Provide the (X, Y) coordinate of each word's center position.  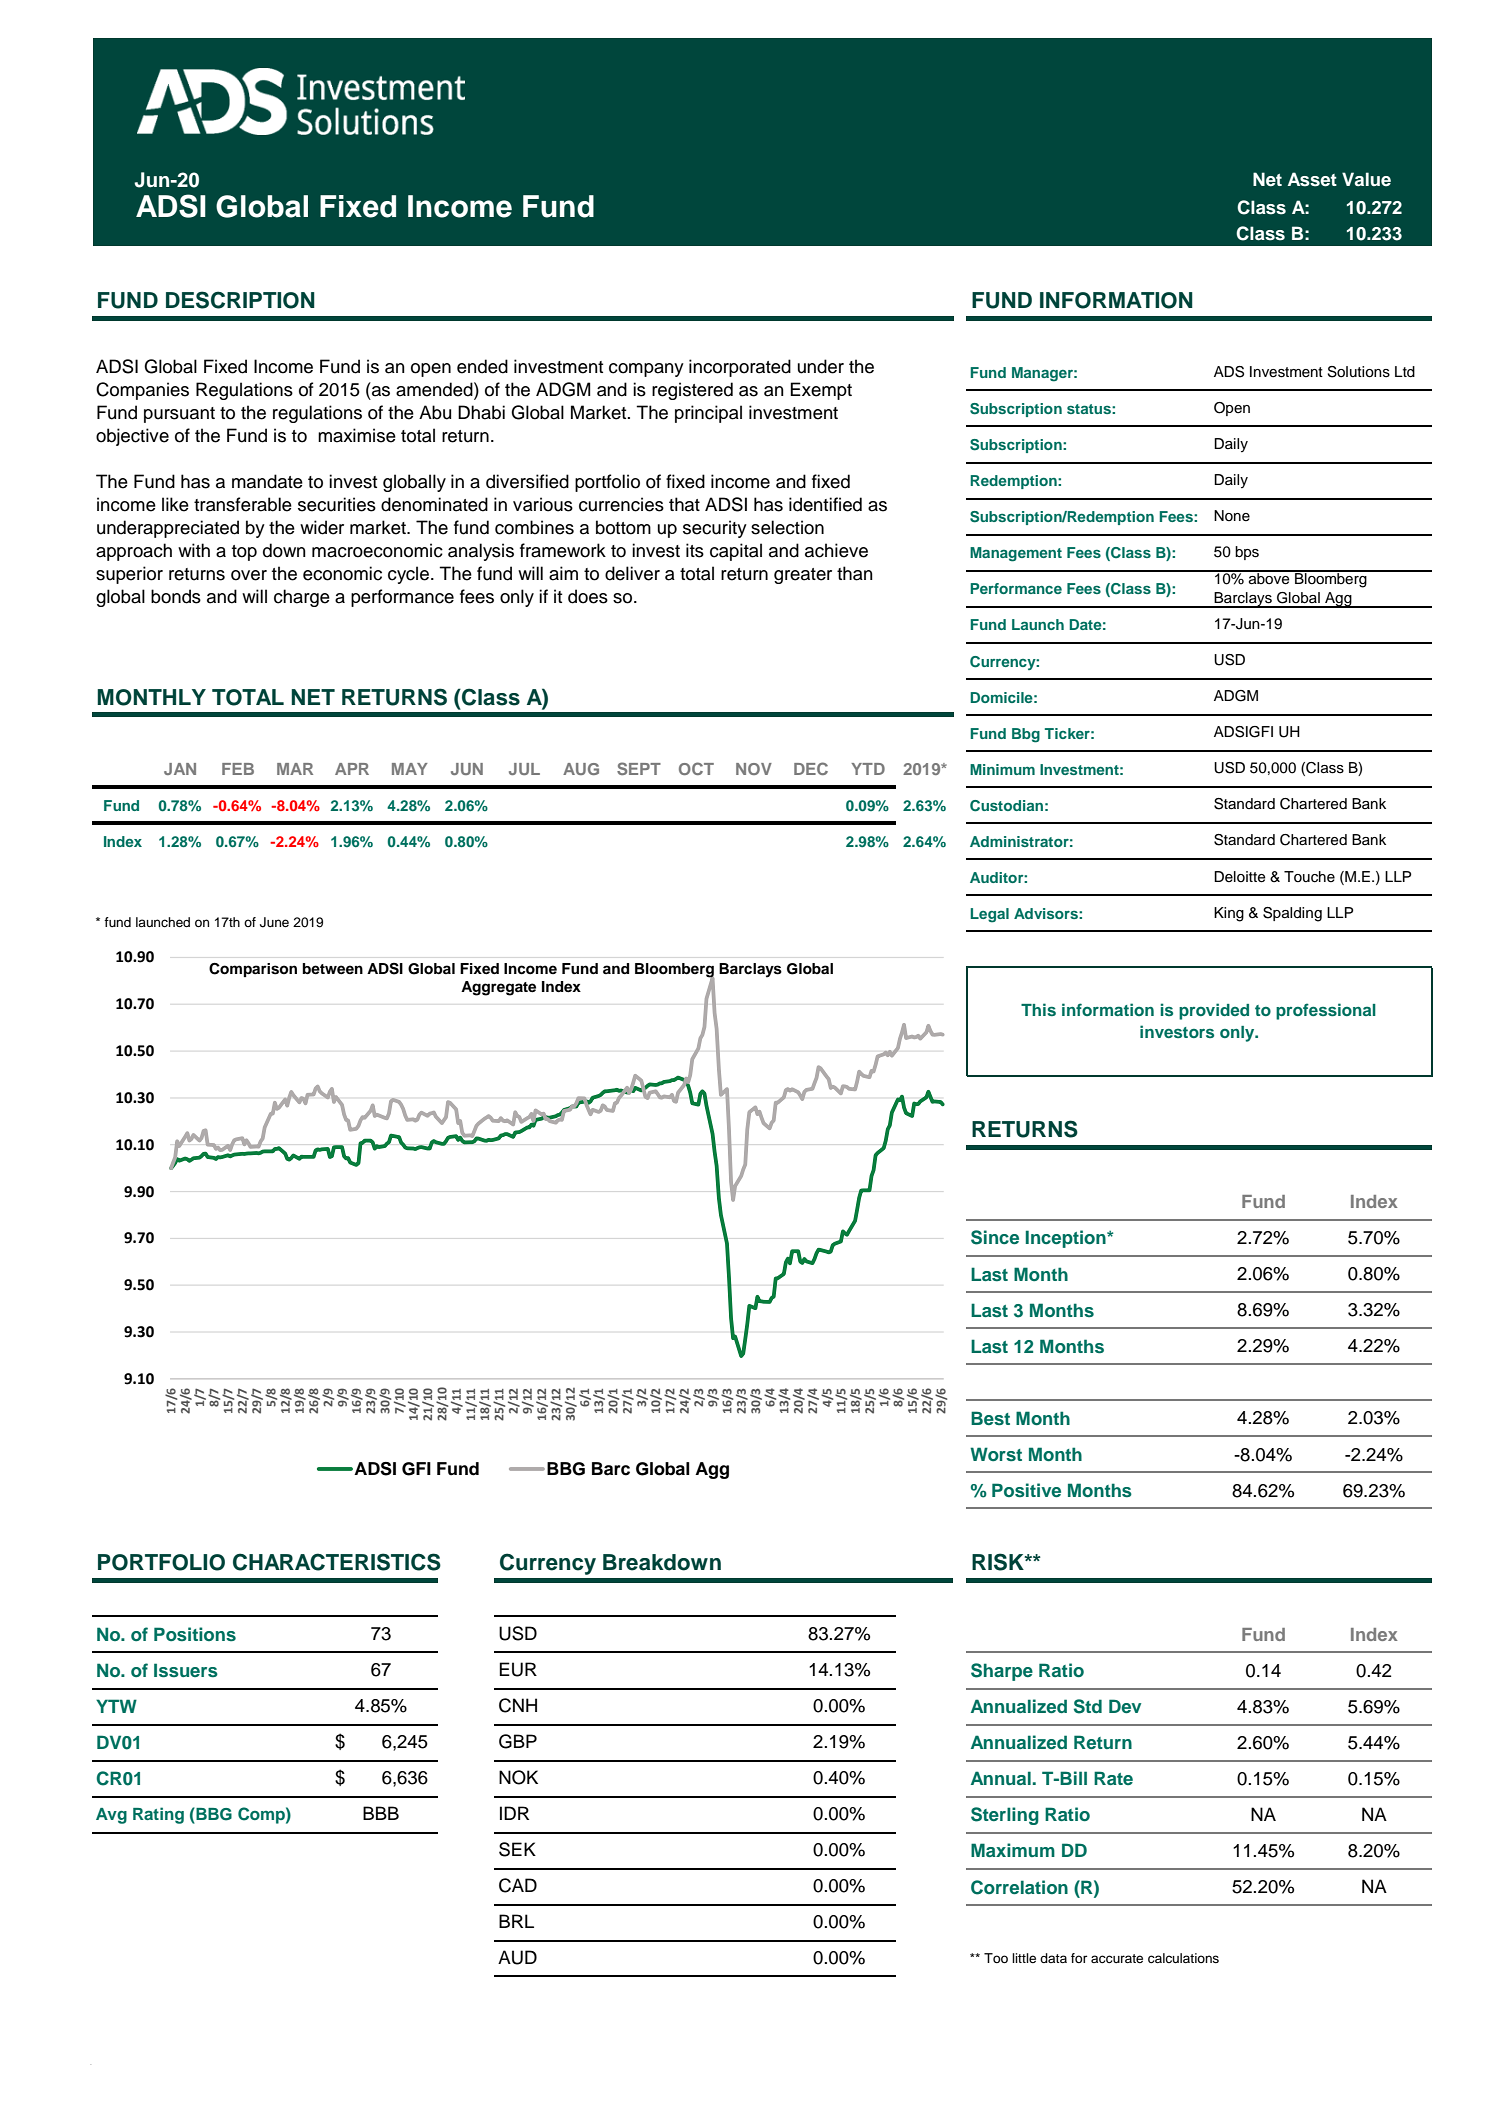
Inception (1067, 1239)
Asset (1312, 179)
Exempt (821, 391)
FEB (238, 769)
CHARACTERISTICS (337, 1562)
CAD (518, 1885)
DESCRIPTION (240, 300)
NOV (754, 769)
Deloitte (1240, 877)
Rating (158, 1815)
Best (990, 1418)
